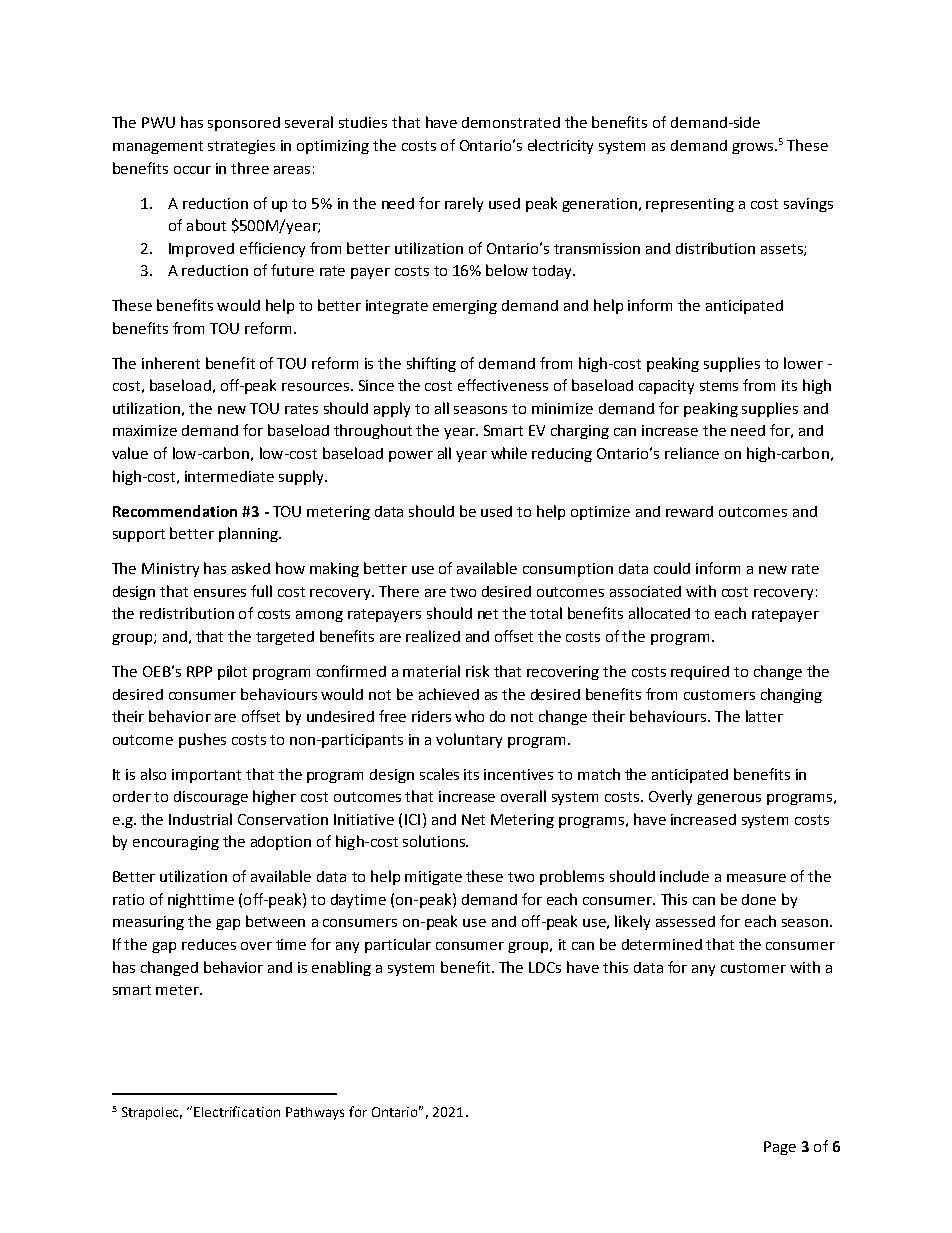  I want to click on rarely, so click(464, 204).
